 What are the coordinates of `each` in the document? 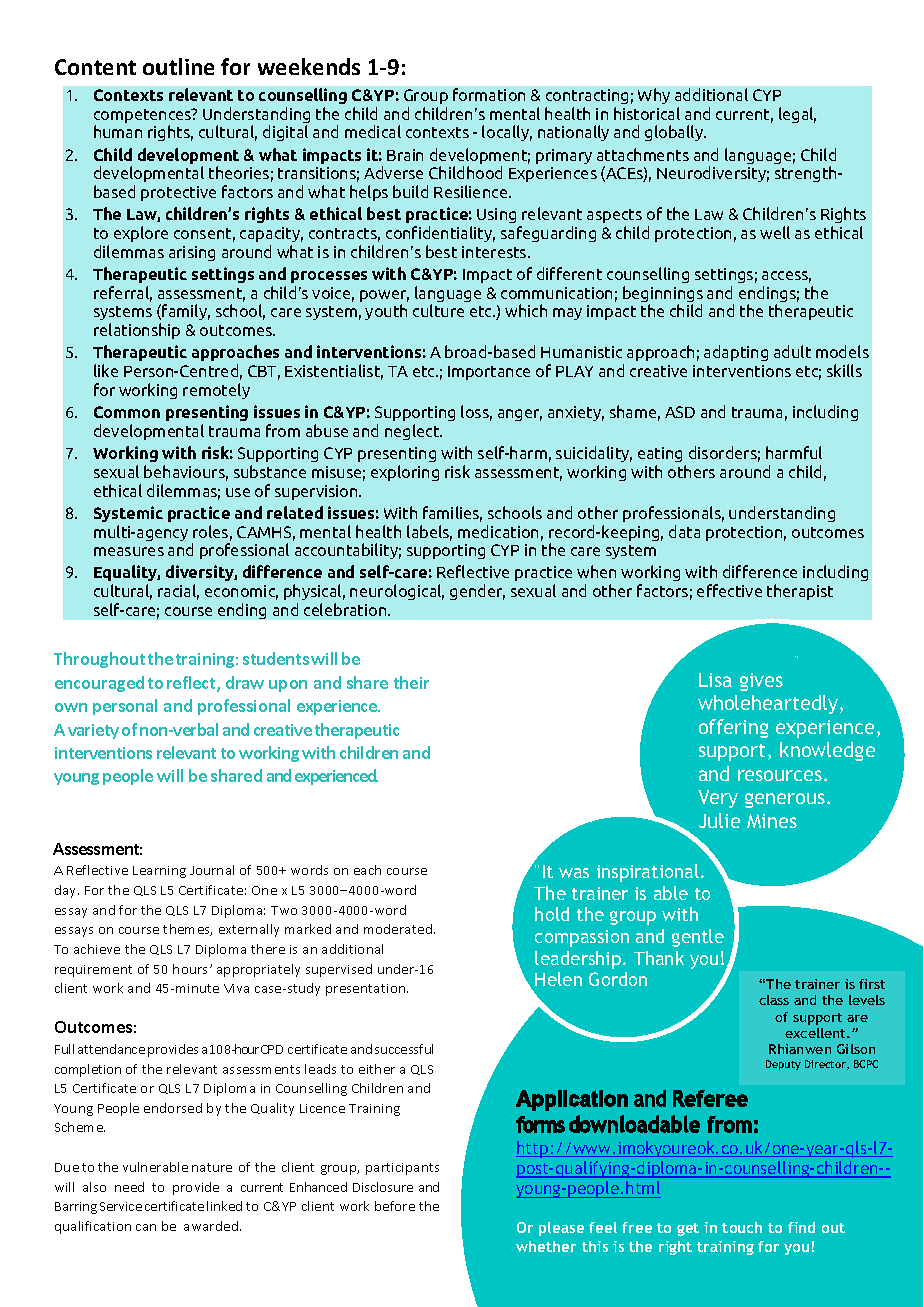 It's located at (367, 870).
